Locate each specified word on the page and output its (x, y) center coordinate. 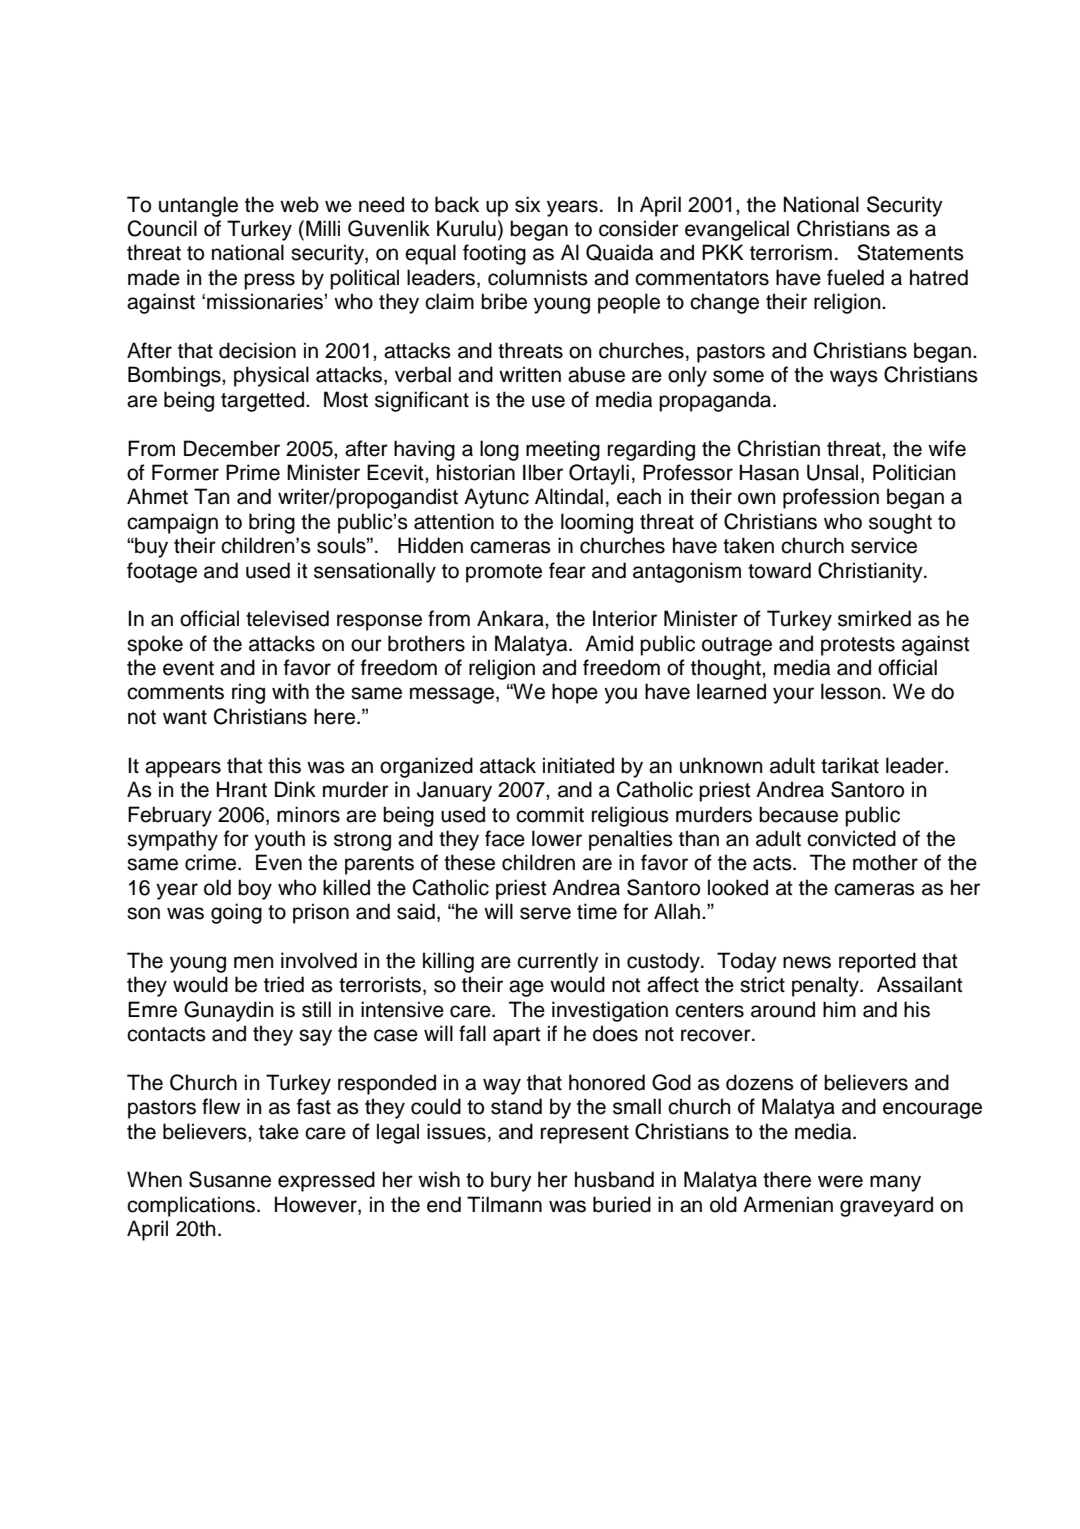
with (290, 691)
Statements (910, 252)
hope (575, 693)
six (527, 204)
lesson (852, 691)
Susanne (230, 1179)
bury (511, 1181)
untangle (198, 206)
